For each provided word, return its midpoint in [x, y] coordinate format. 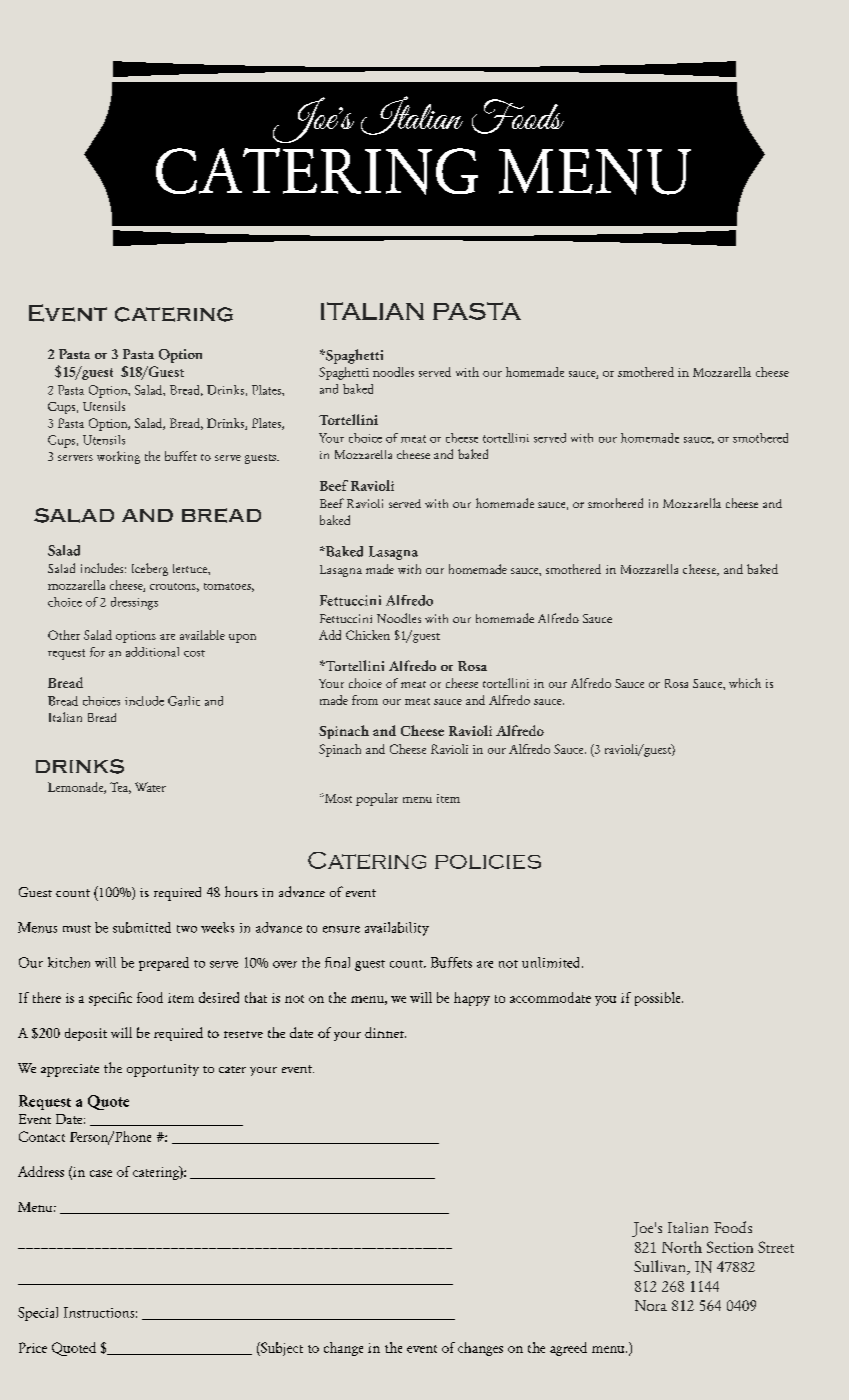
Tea [120, 788]
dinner [385, 1032]
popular [377, 799]
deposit [86, 1034]
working [118, 457]
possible [659, 999]
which [745, 683]
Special [38, 1314]
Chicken [368, 635]
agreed [568, 1349]
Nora [651, 1305]
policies [488, 862]
